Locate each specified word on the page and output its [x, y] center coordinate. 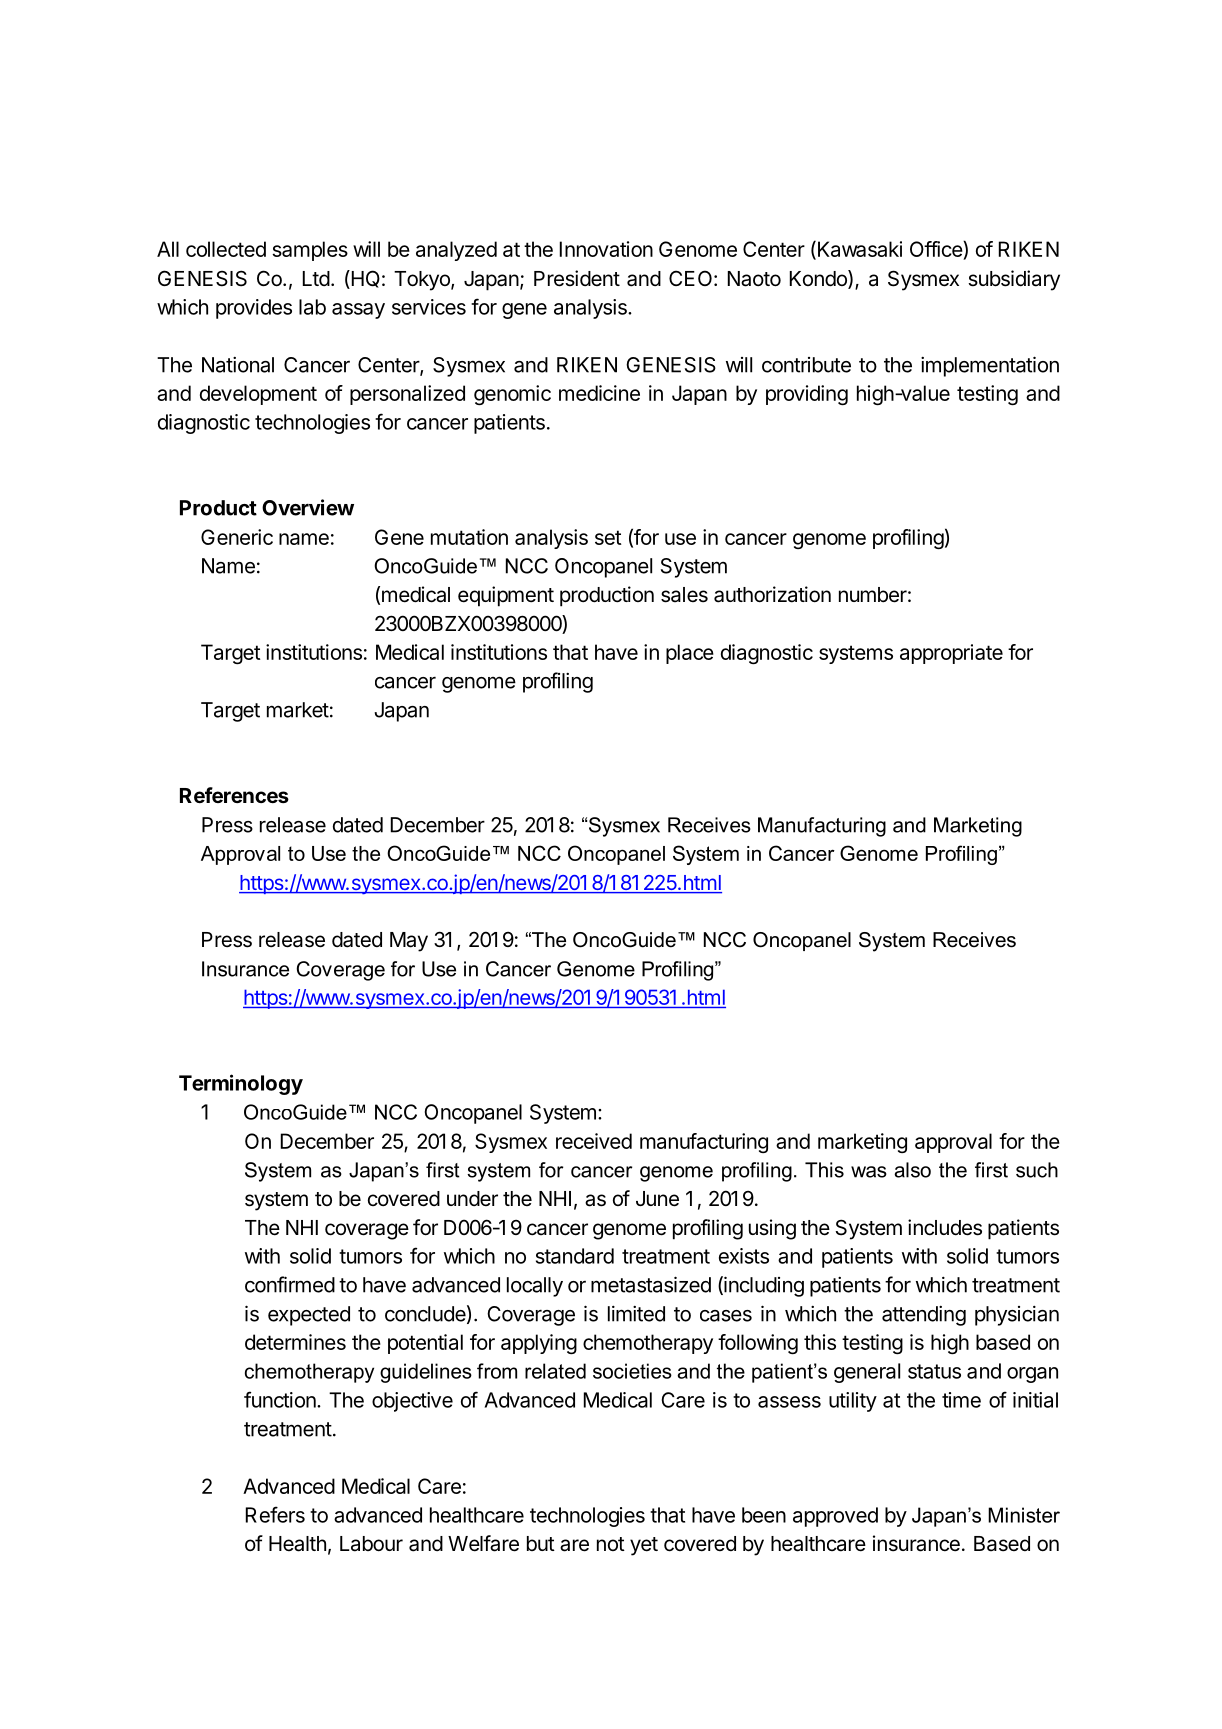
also [912, 1170]
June [657, 1199]
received [594, 1141]
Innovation [606, 249]
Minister [1024, 1515]
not [611, 1544]
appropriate [951, 654]
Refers [275, 1514]
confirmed [290, 1284]
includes [945, 1227]
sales [684, 595]
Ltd [316, 278]
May [409, 942]
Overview [308, 507]
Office [937, 250]
